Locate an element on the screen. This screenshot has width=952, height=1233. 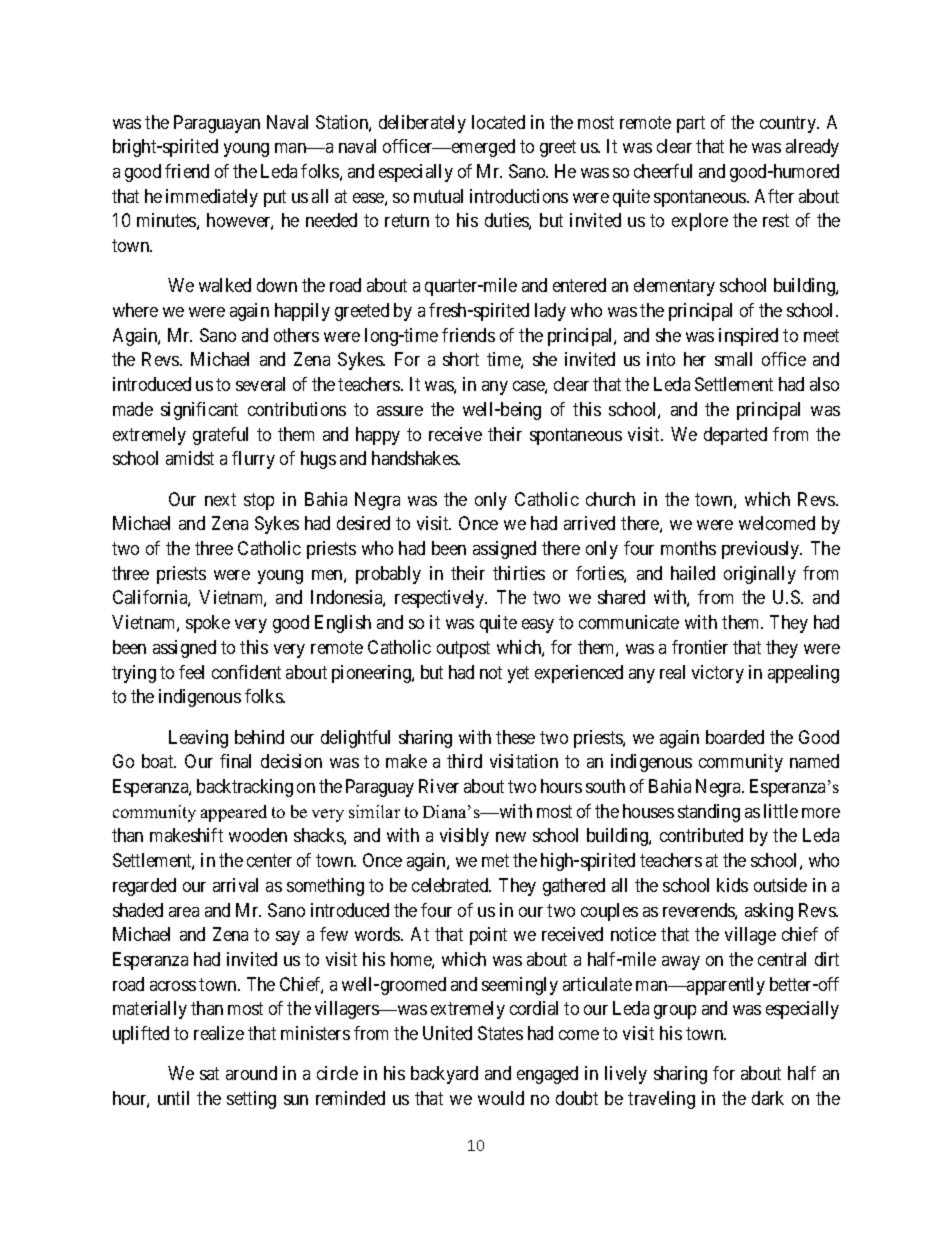
located is located at coordinates (498, 122).
